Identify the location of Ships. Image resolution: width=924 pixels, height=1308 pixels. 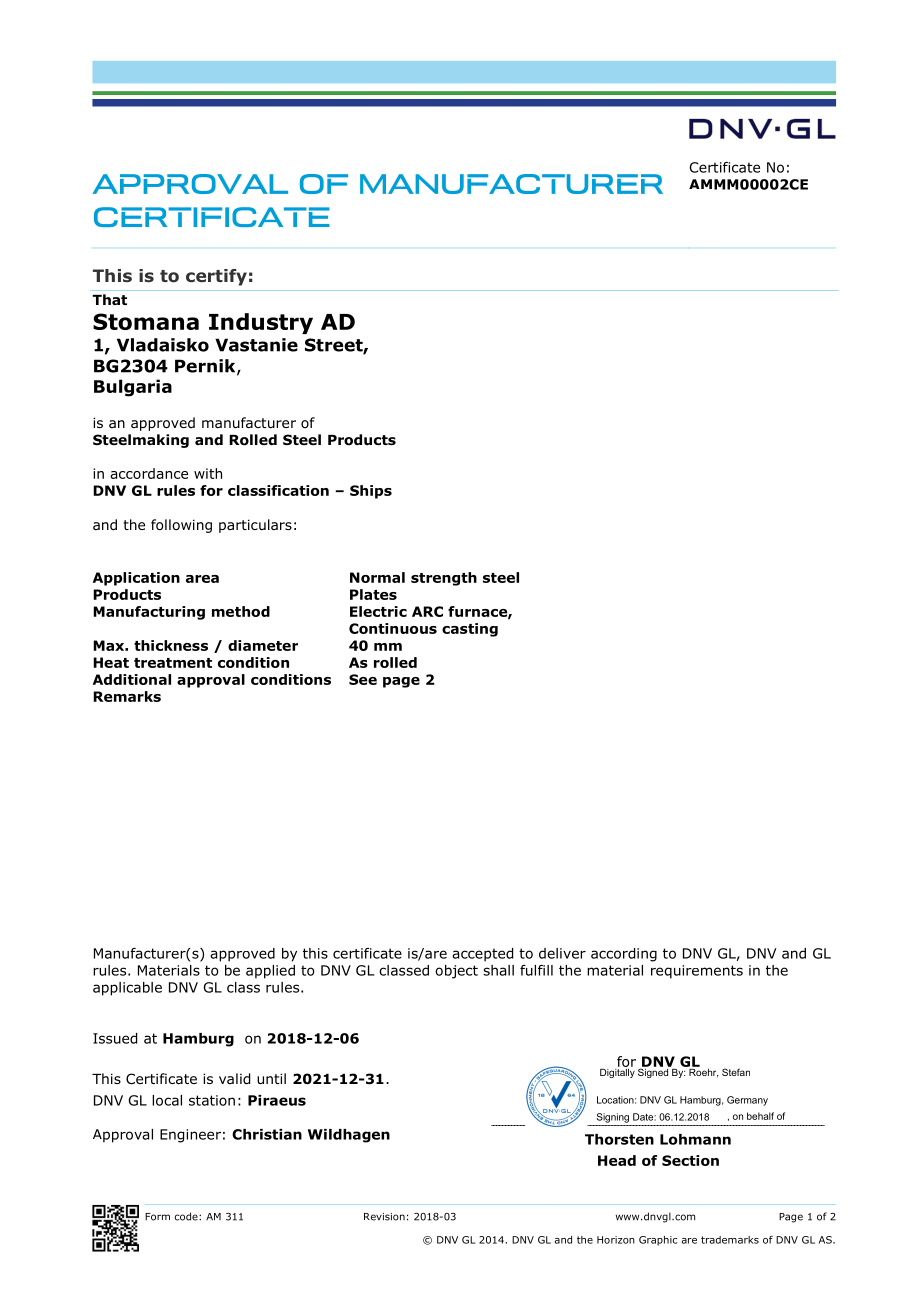
(371, 492).
